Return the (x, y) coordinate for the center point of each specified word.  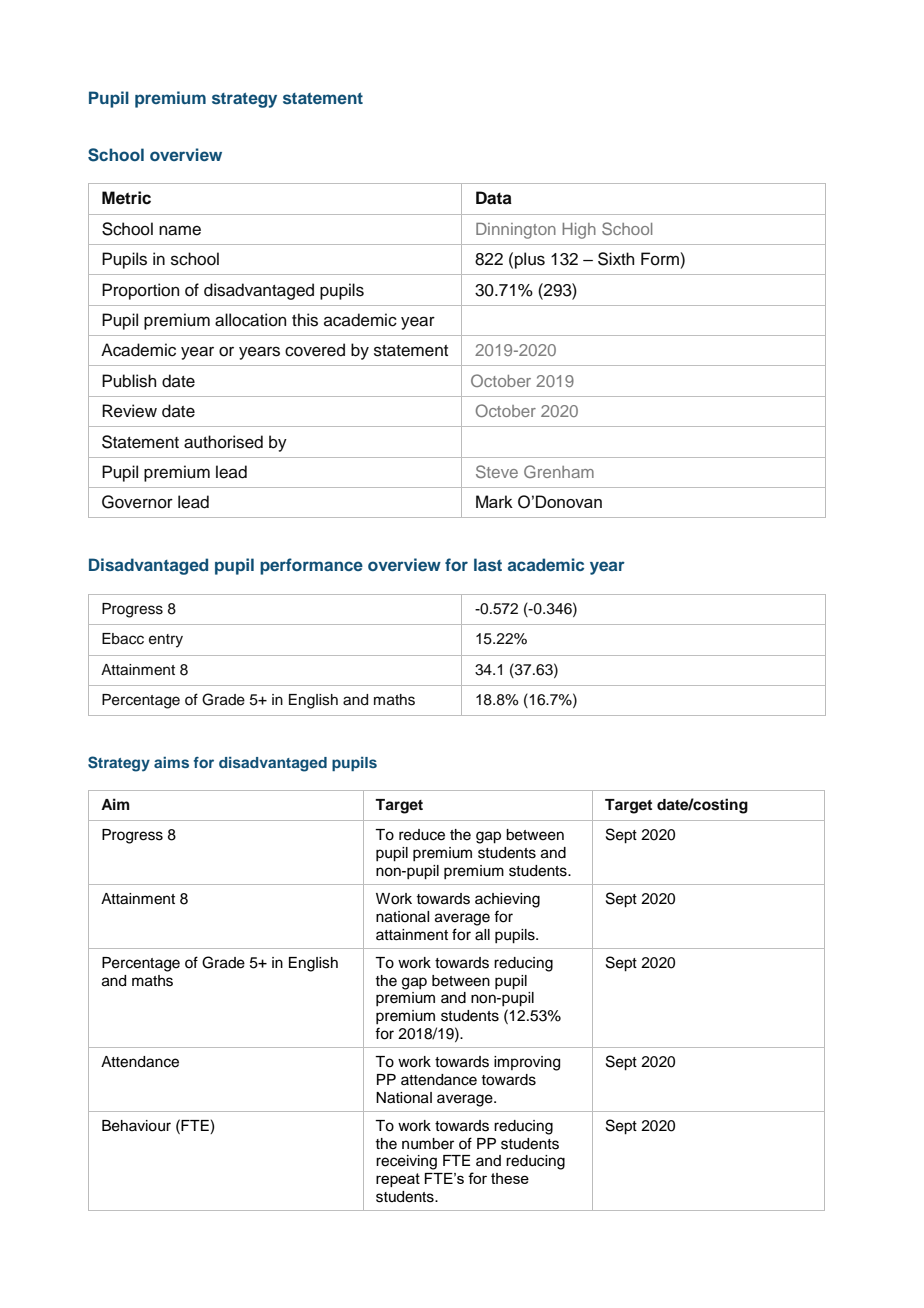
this (305, 320)
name (180, 230)
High (579, 231)
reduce (422, 835)
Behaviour (136, 1126)
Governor (137, 502)
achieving (507, 900)
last (488, 564)
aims (171, 762)
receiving (406, 1162)
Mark (494, 501)
